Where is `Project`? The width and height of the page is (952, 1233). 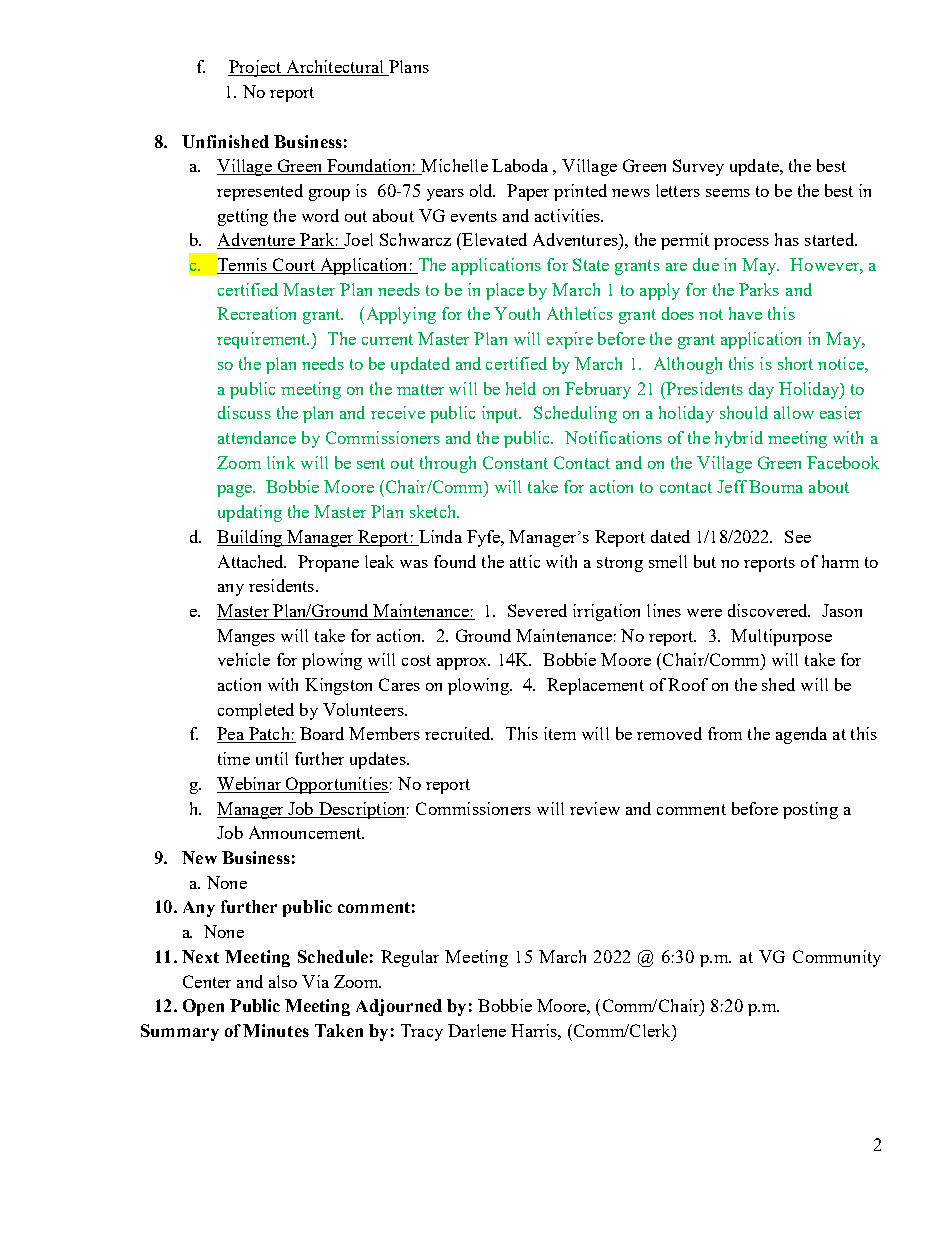 Project is located at coordinates (256, 68).
